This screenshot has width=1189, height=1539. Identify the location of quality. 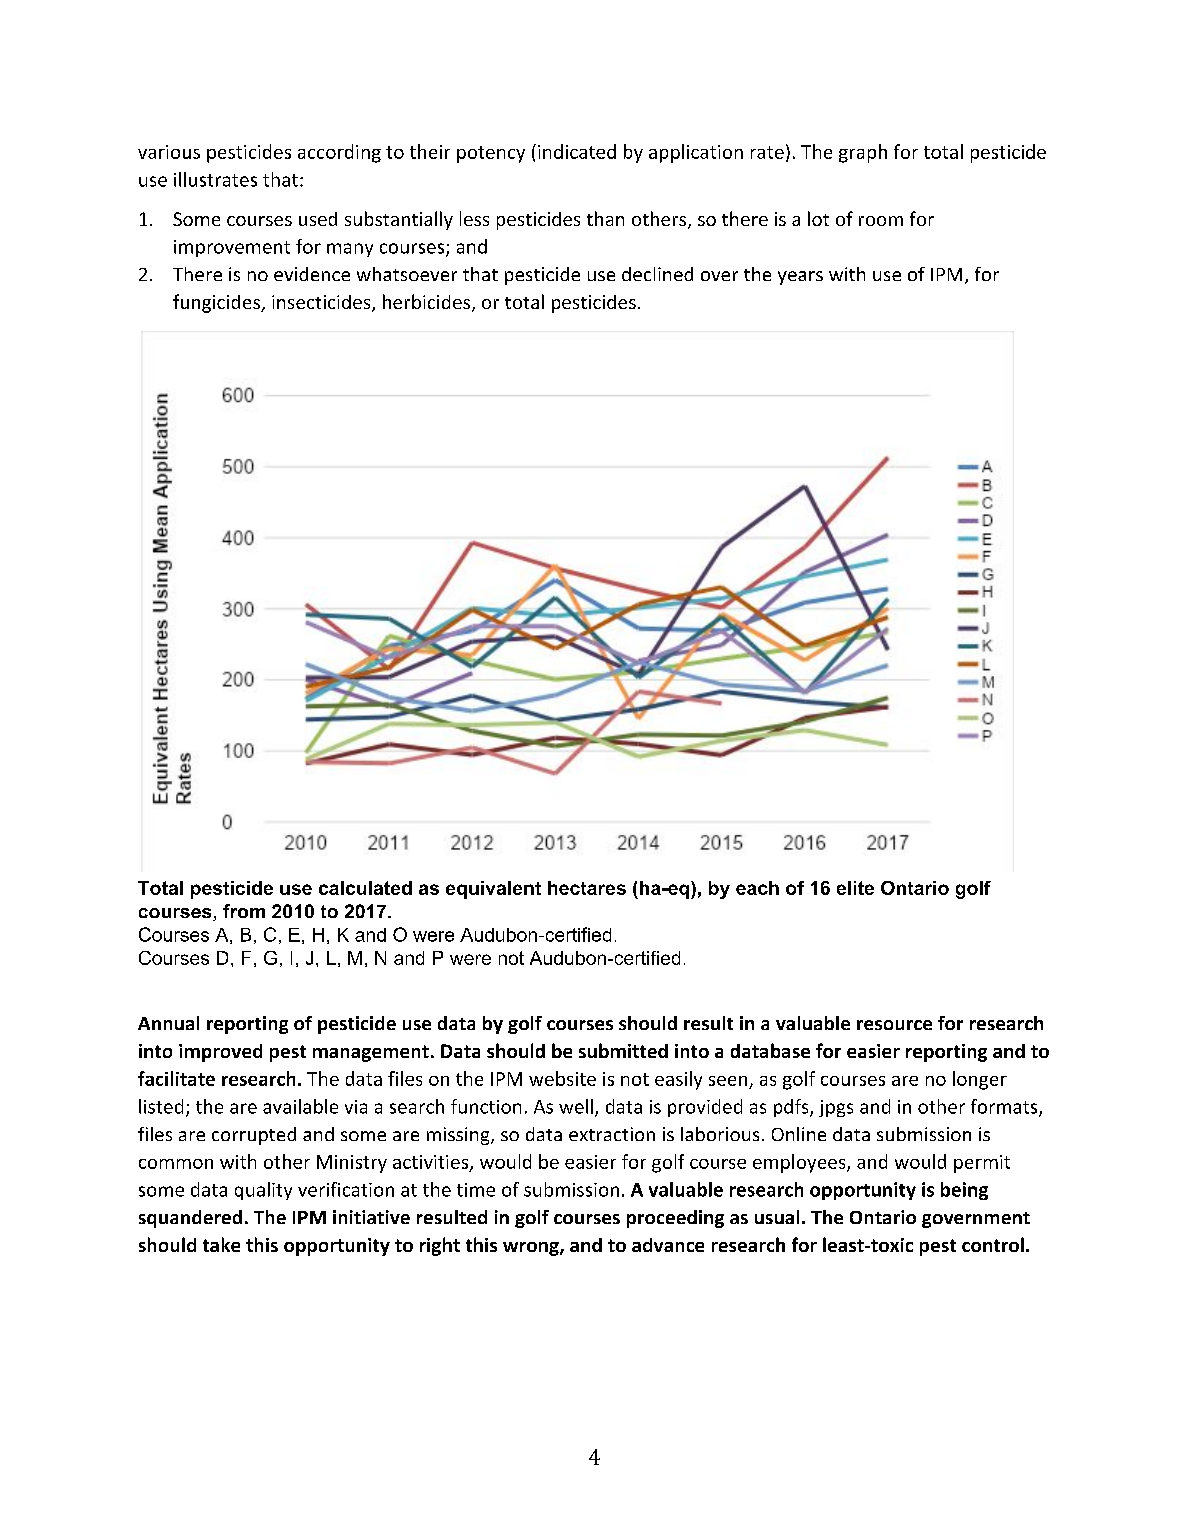
(263, 1191).
